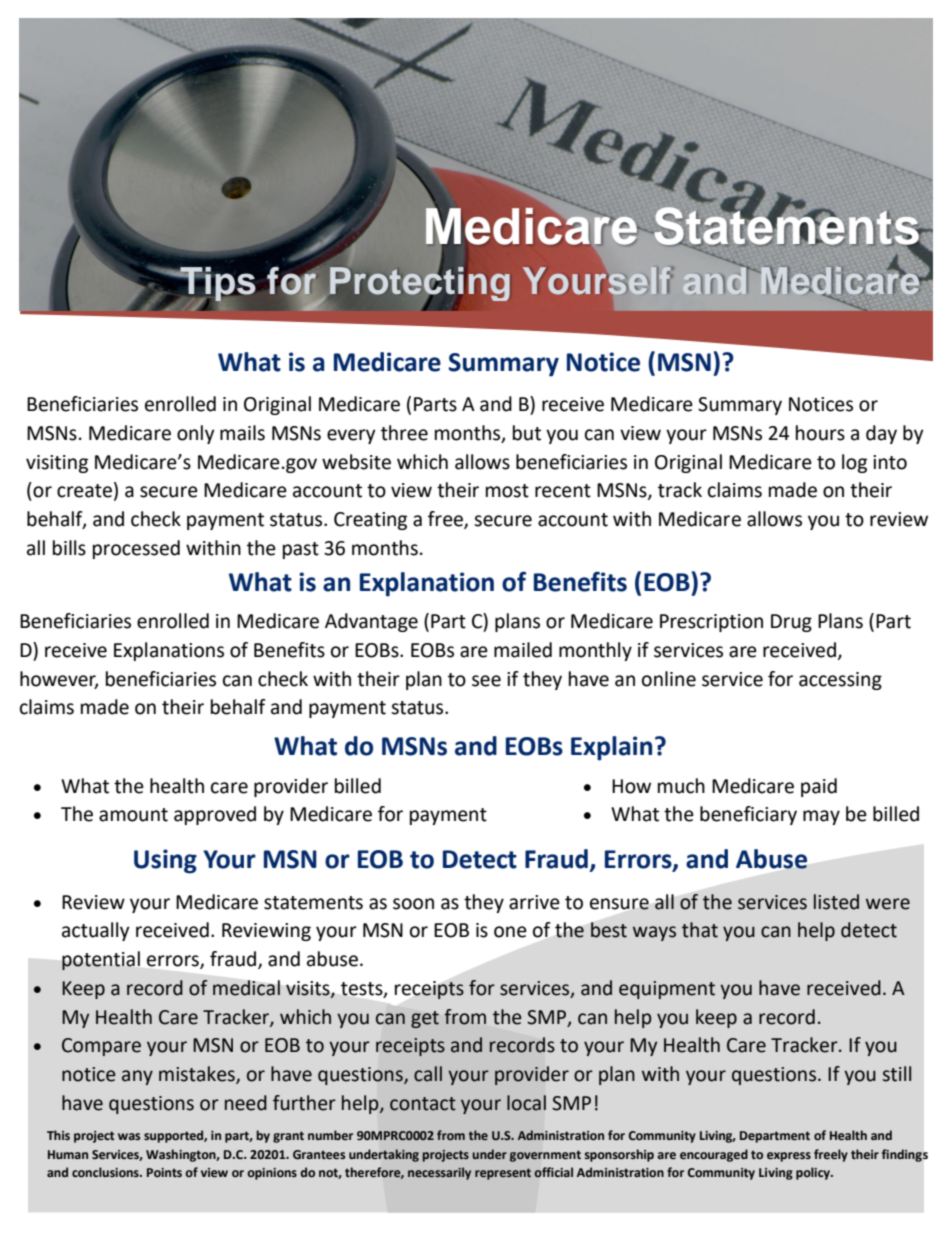 The height and width of the screenshot is (1233, 952). Describe the element at coordinates (196, 434) in the screenshot. I see `only` at that location.
